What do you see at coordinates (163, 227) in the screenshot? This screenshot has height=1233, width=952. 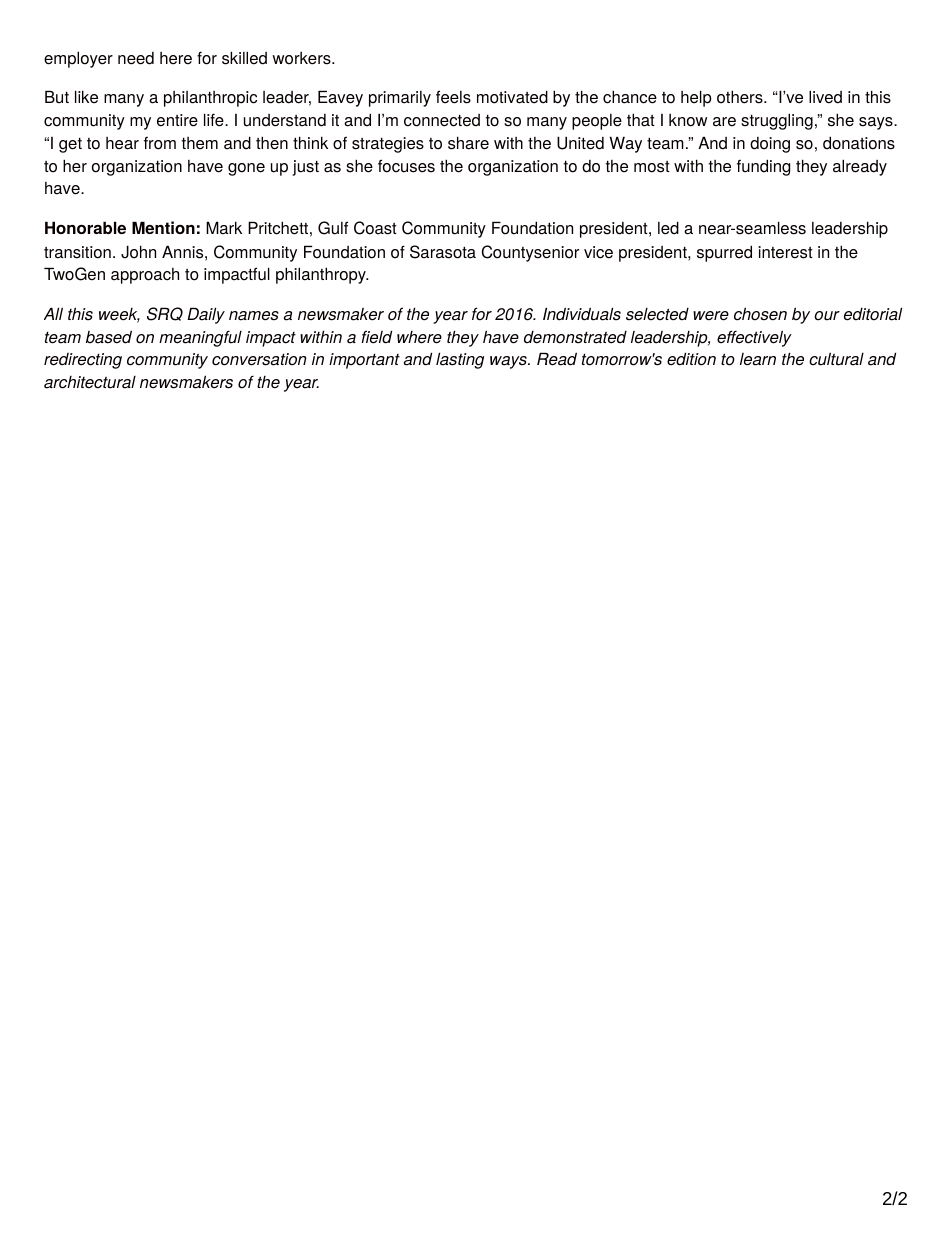 I see `Mention` at bounding box center [163, 227].
